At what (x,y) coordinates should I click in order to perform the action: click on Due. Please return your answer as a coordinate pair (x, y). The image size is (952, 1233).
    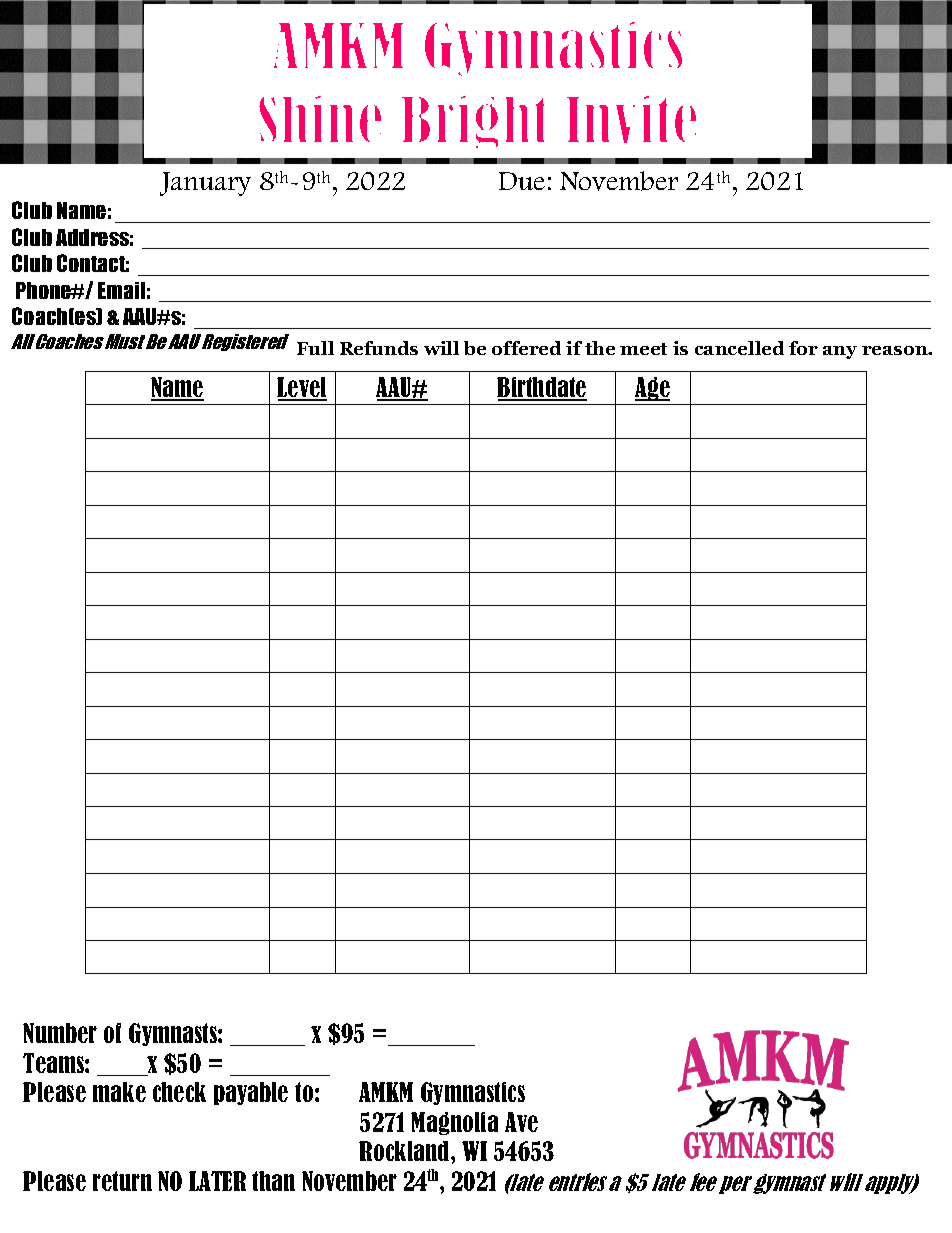
    Looking at the image, I should click on (522, 181).
